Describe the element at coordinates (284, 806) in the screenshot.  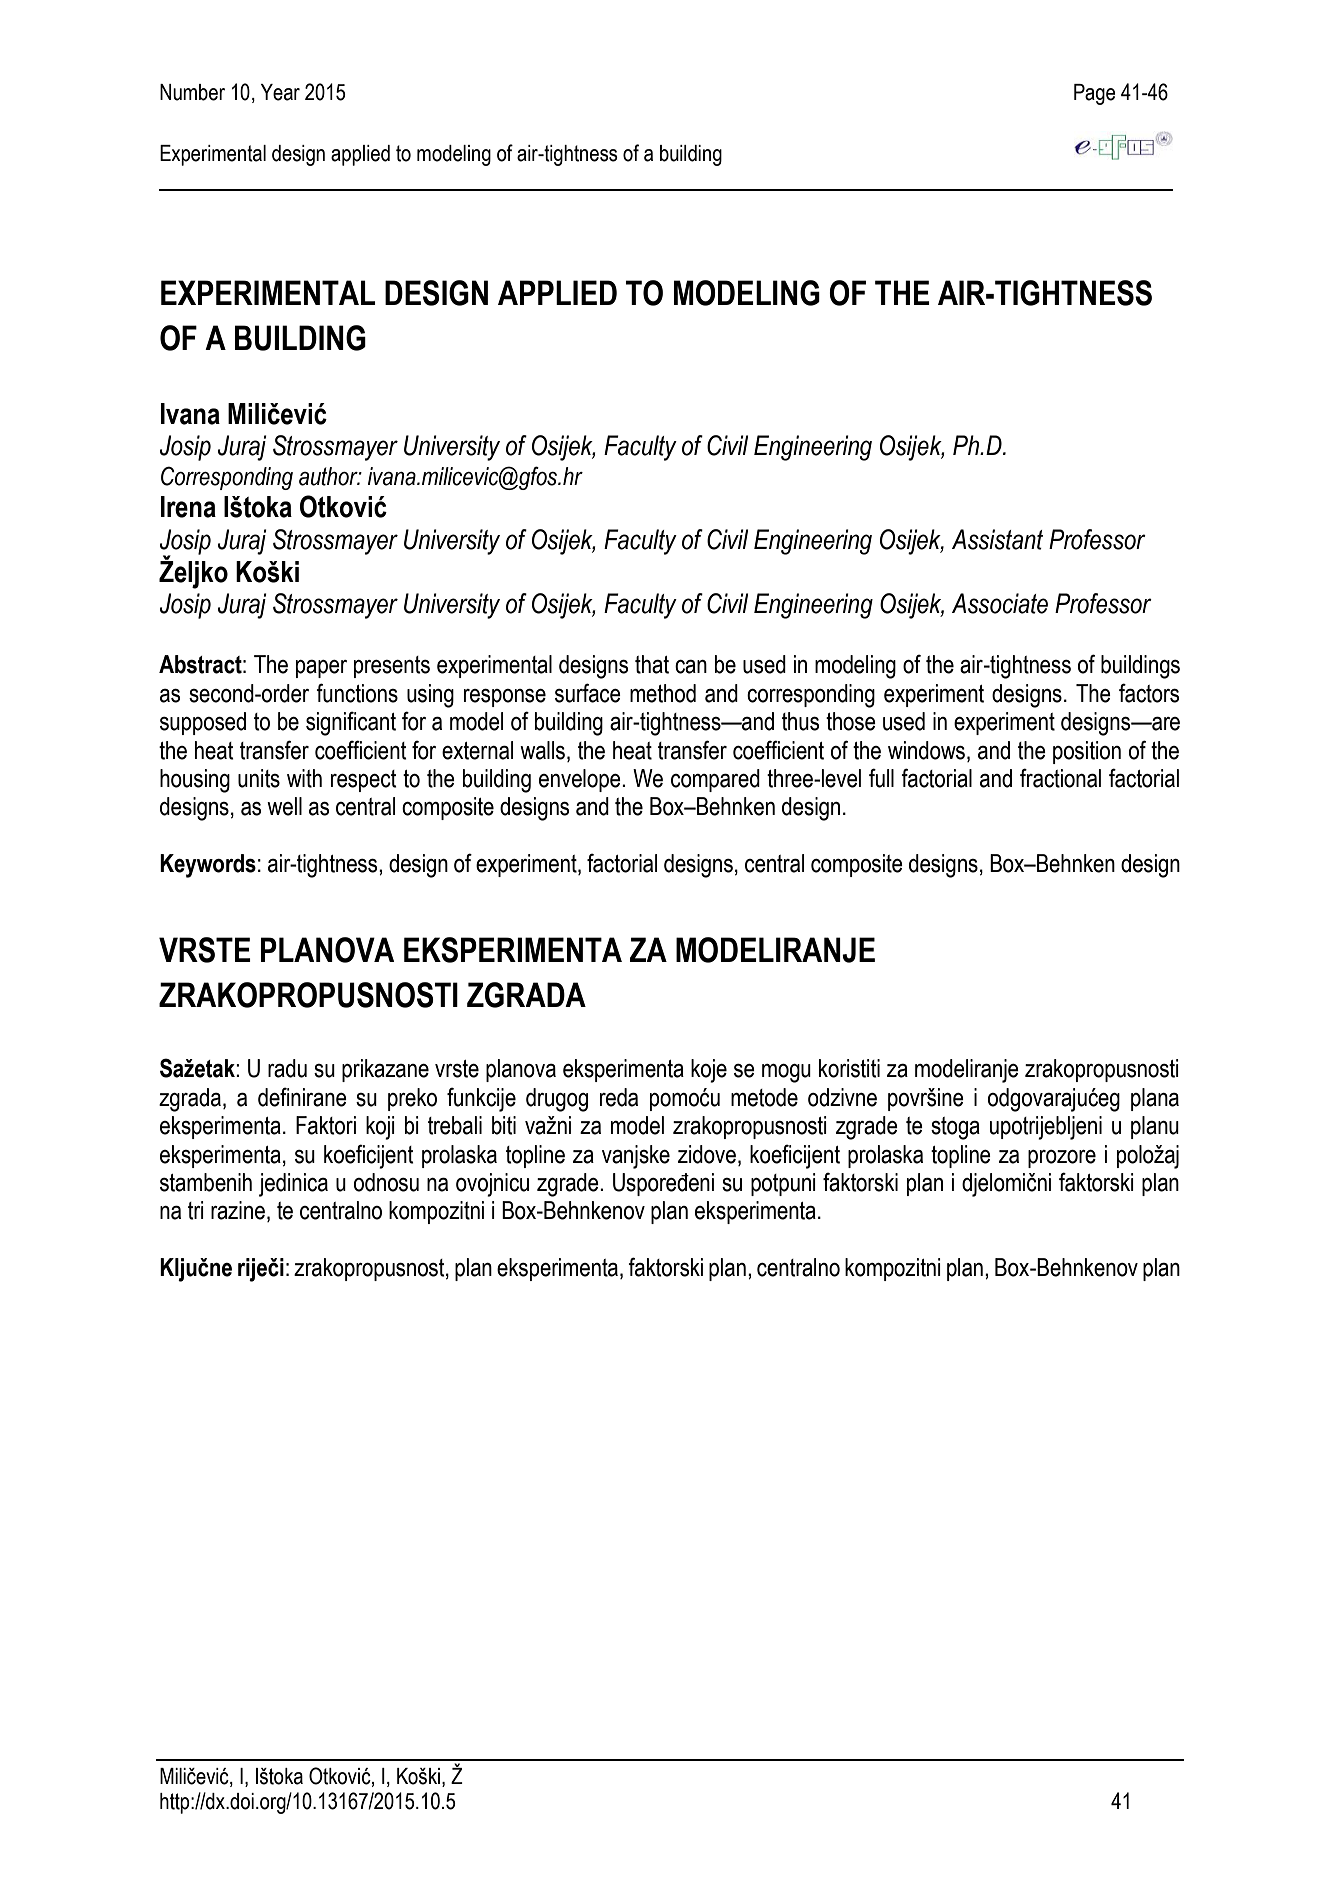
I see `well` at that location.
